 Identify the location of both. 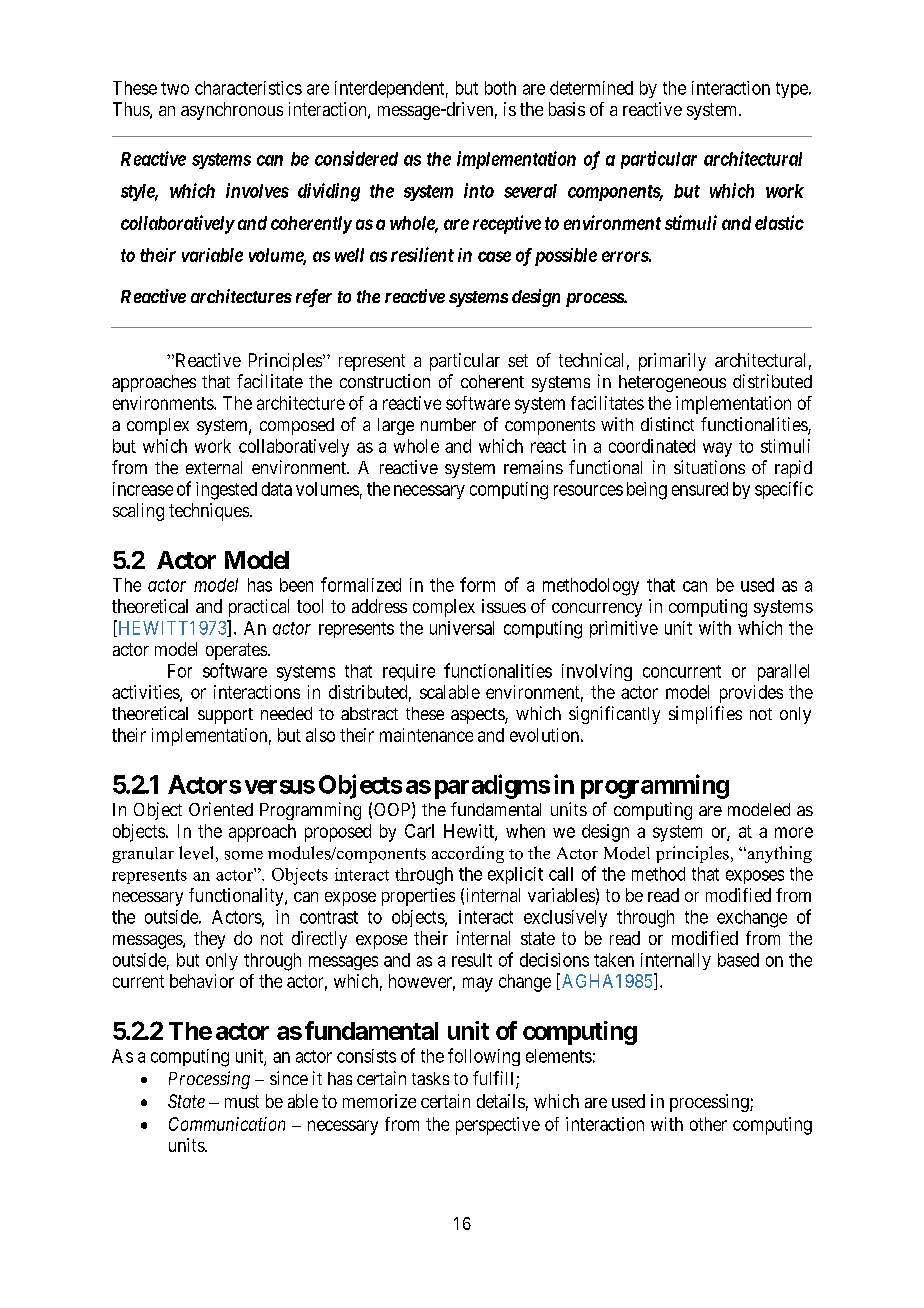
(500, 88).
